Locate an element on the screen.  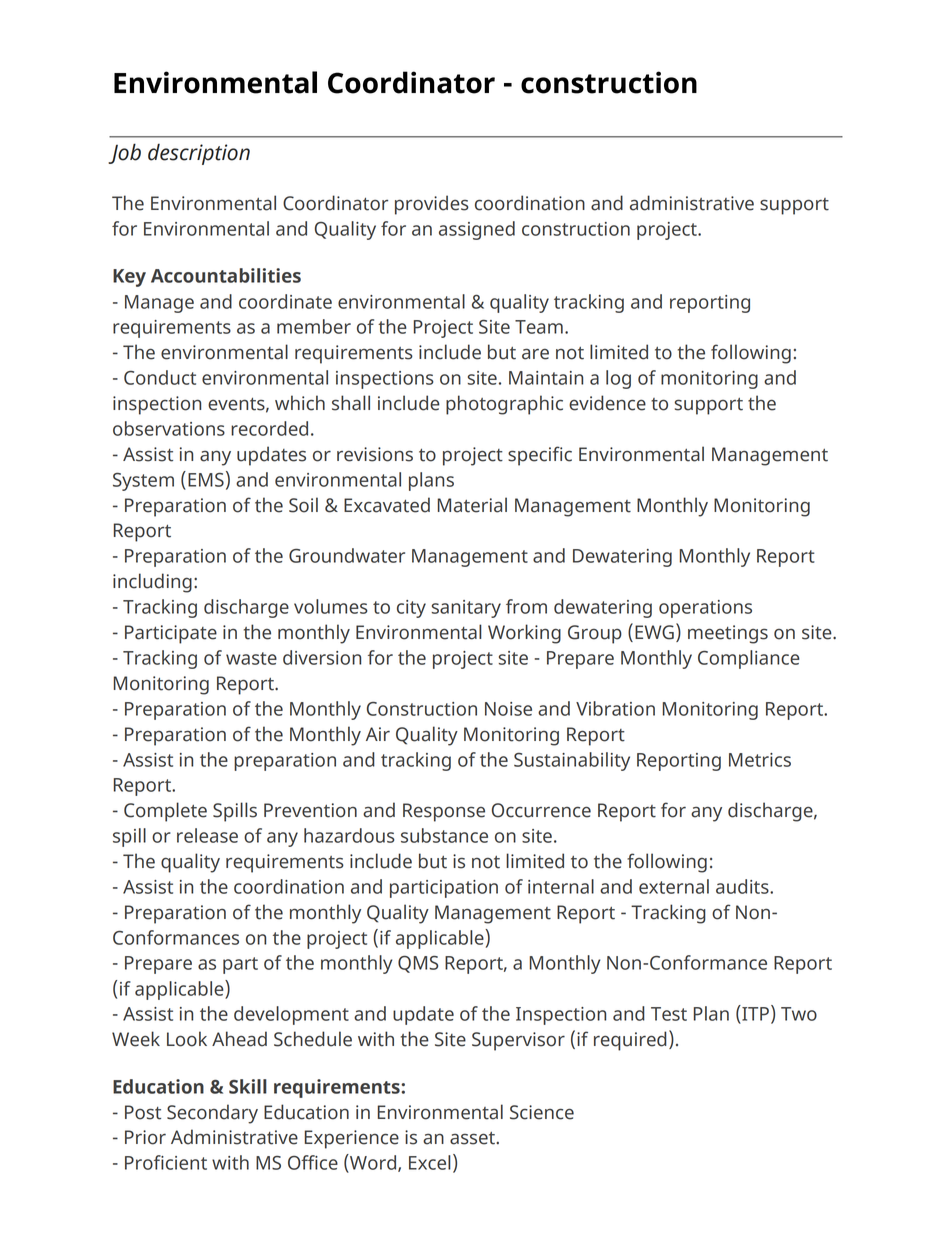
description is located at coordinates (199, 154).
